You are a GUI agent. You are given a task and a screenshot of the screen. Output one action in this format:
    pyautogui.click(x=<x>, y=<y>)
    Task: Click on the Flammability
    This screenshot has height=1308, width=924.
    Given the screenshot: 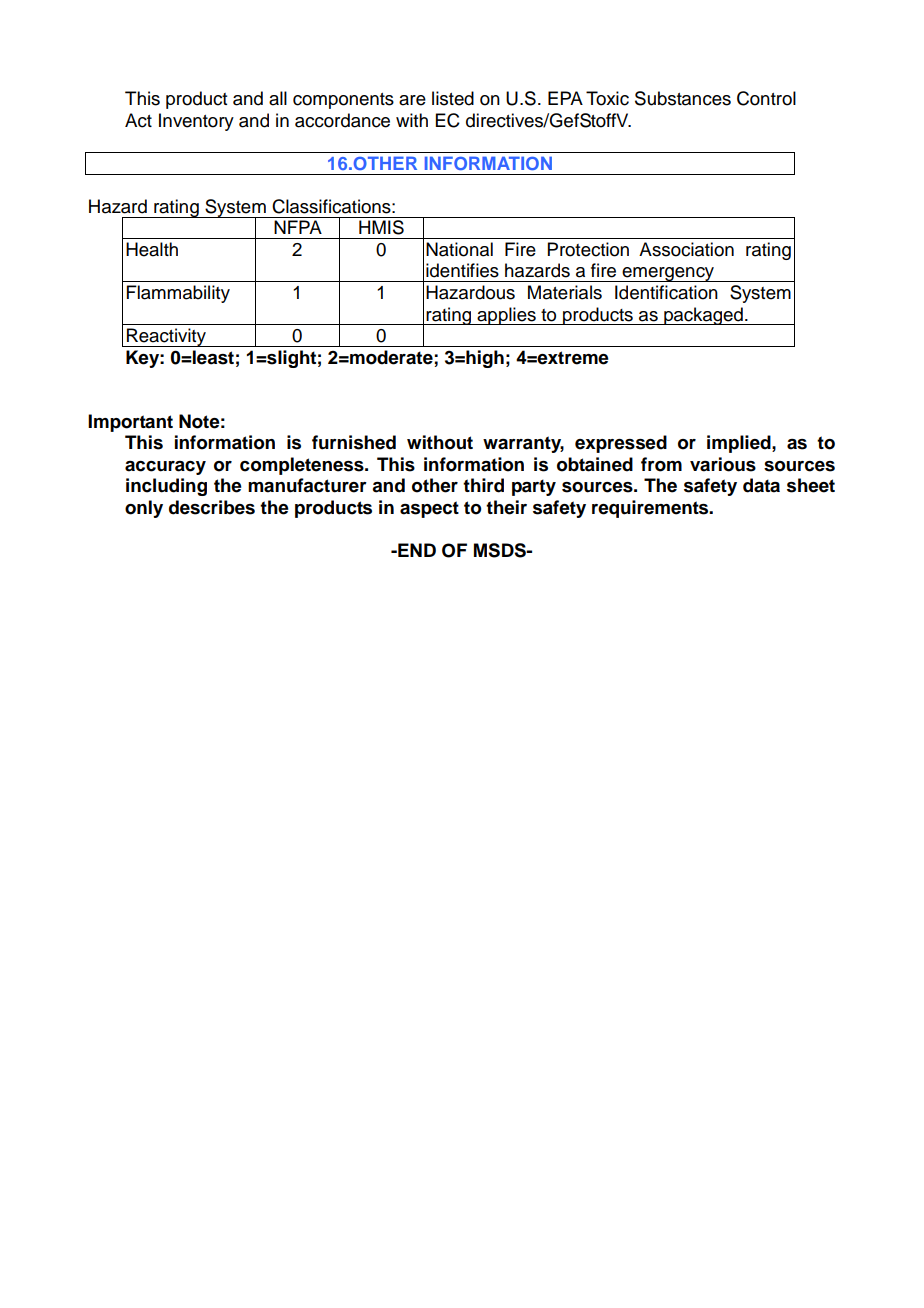 What is the action you would take?
    pyautogui.click(x=178, y=294)
